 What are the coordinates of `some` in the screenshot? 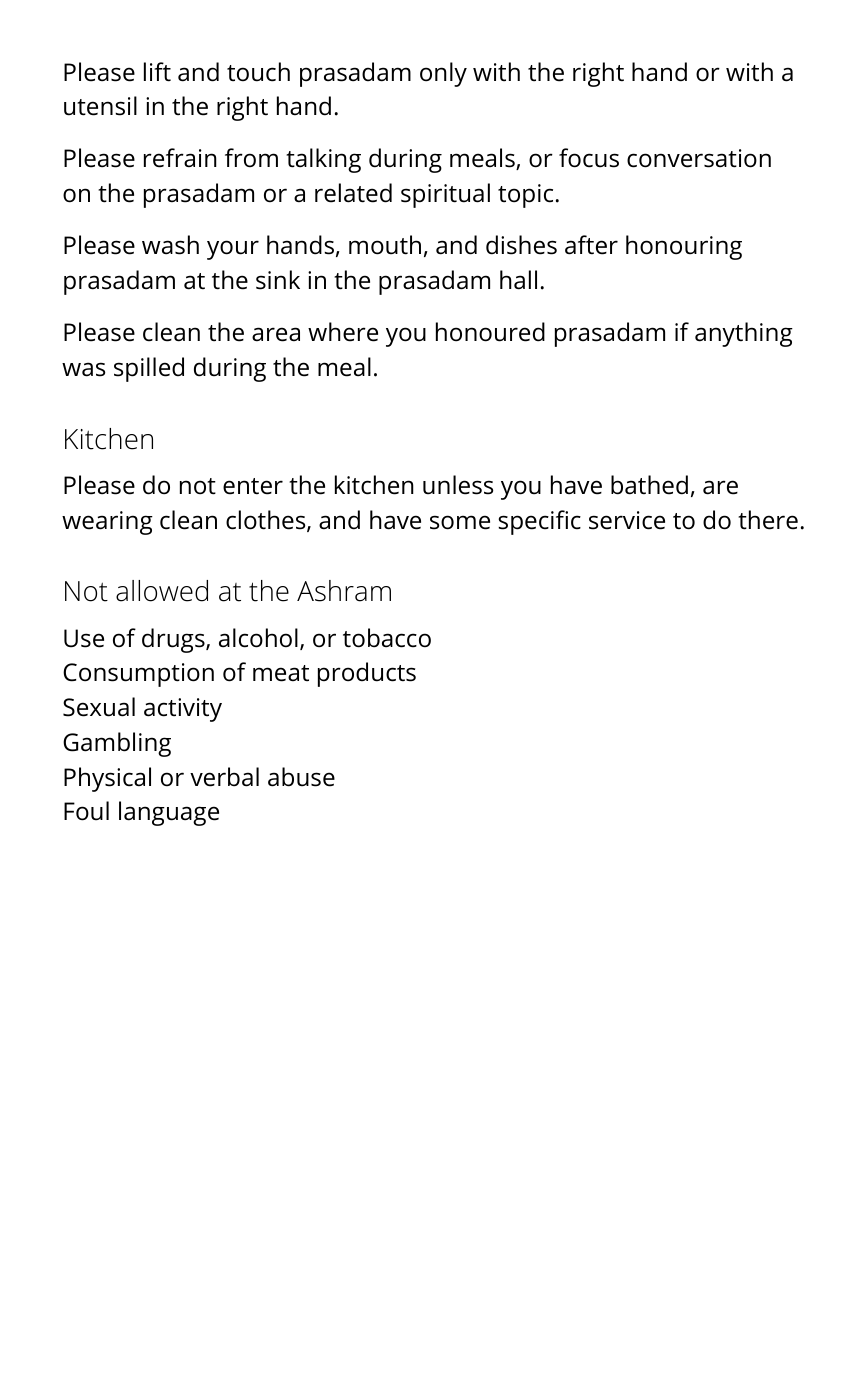 It's located at (460, 522).
